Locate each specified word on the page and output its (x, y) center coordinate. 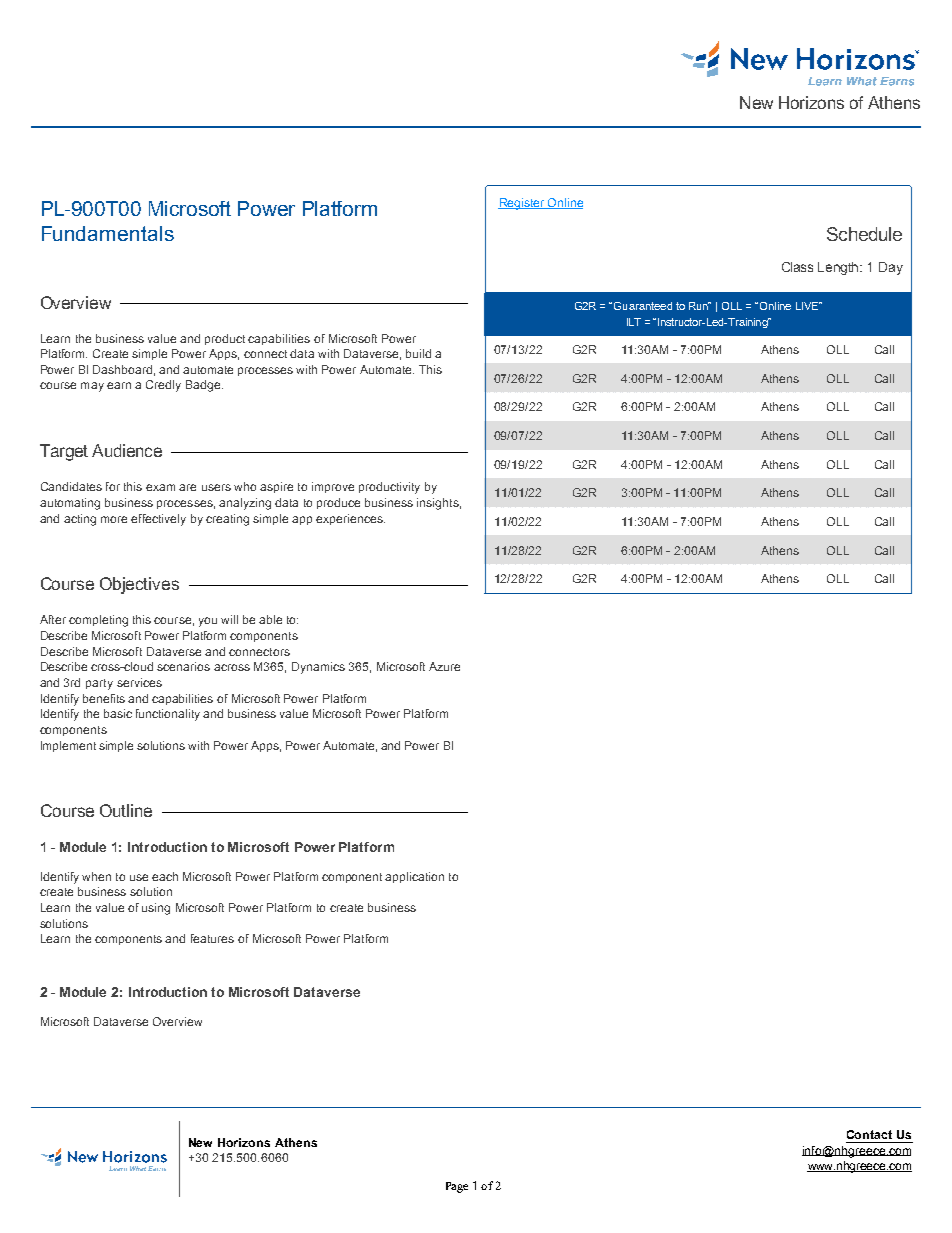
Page (457, 1187)
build (418, 353)
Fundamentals (108, 233)
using (156, 909)
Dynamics (318, 668)
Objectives (139, 585)
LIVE (808, 306)
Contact (869, 1134)
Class (797, 267)
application (414, 877)
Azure (444, 666)
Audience (127, 450)
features (212, 938)
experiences (350, 519)
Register (522, 204)
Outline (126, 810)
